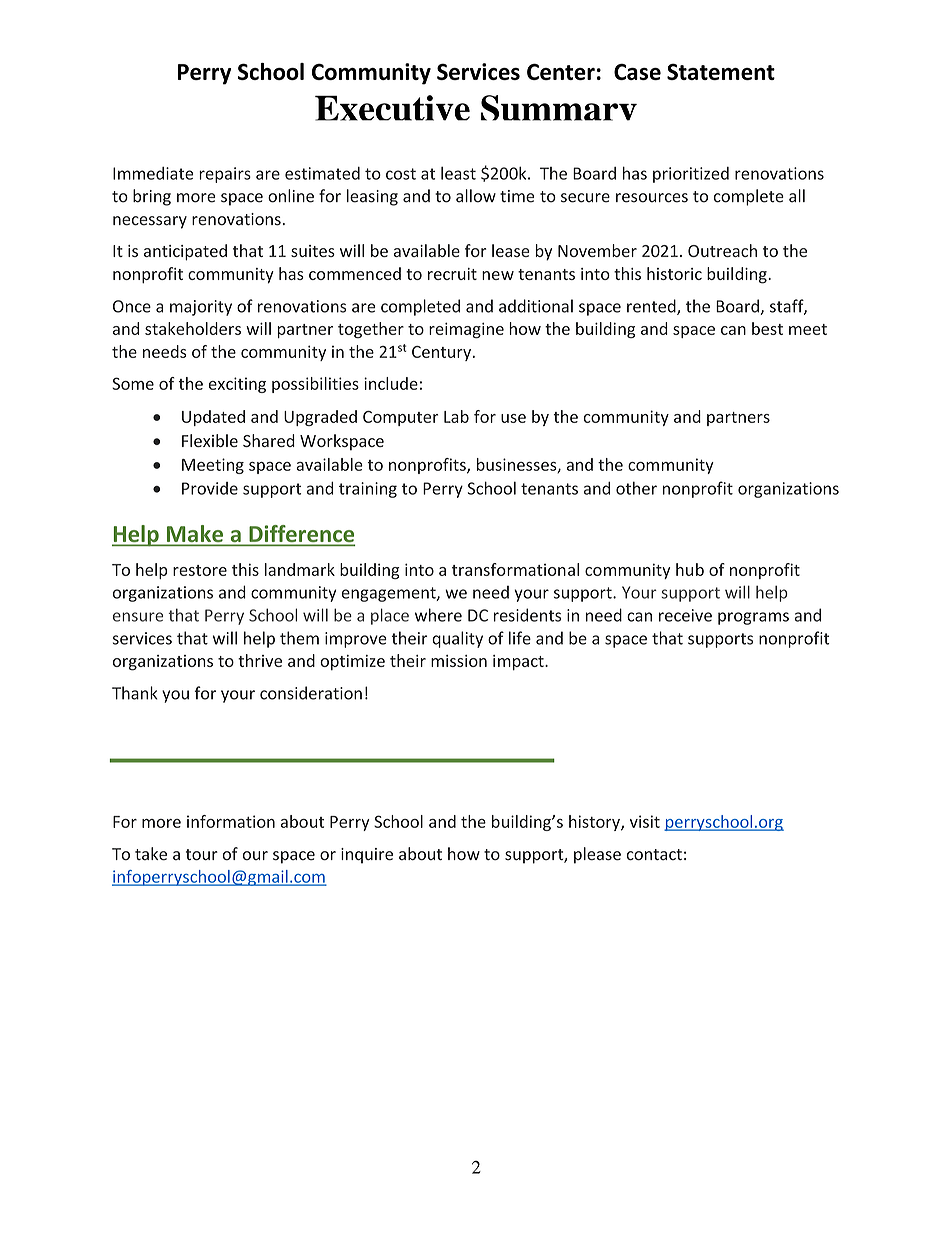 The width and height of the screenshot is (952, 1233). What do you see at coordinates (636, 488) in the screenshot?
I see `other` at bounding box center [636, 488].
